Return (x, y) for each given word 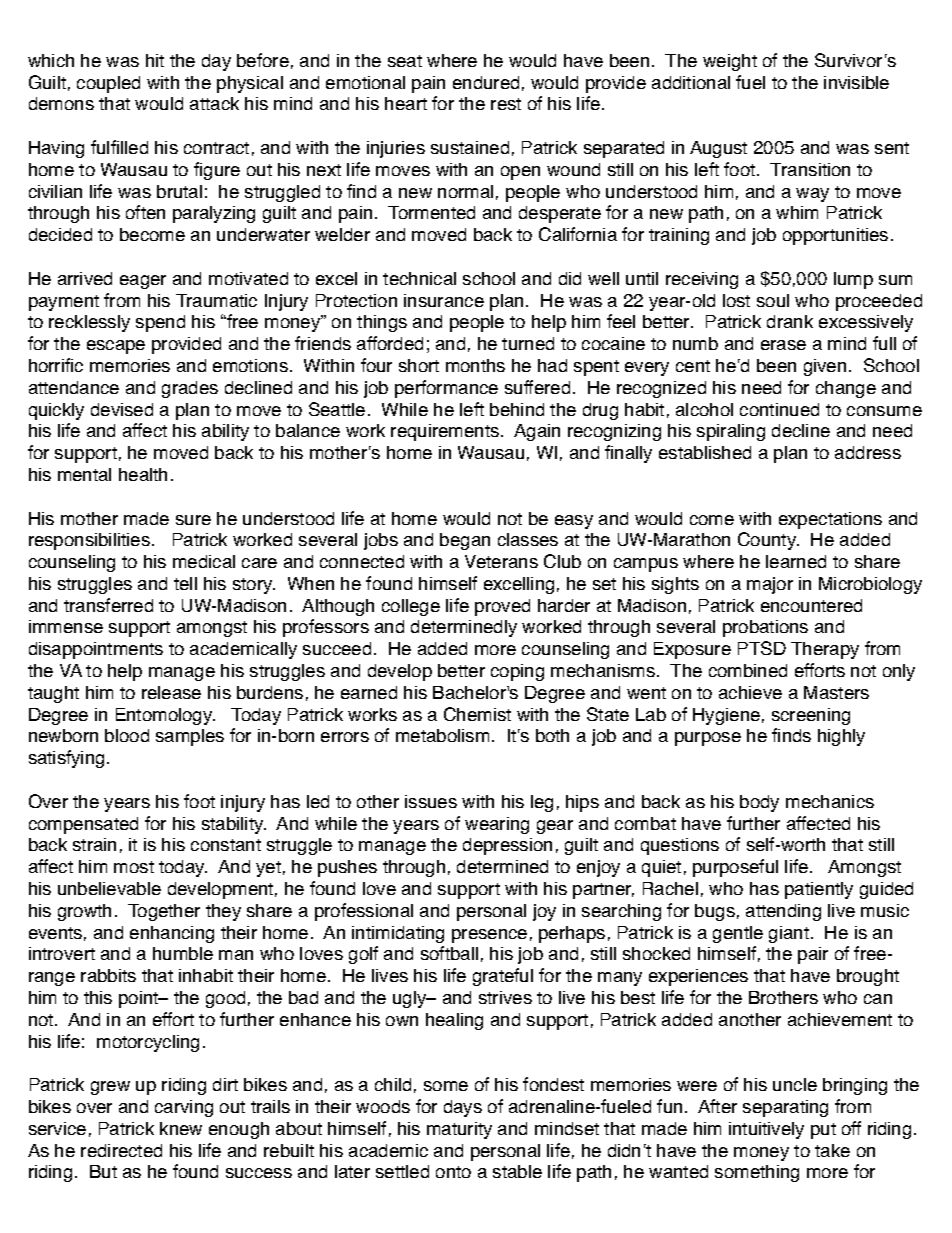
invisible (856, 82)
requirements (446, 432)
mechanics (830, 801)
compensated (83, 825)
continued (779, 409)
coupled (108, 84)
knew (181, 1128)
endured (486, 82)
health (143, 474)
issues (431, 801)
